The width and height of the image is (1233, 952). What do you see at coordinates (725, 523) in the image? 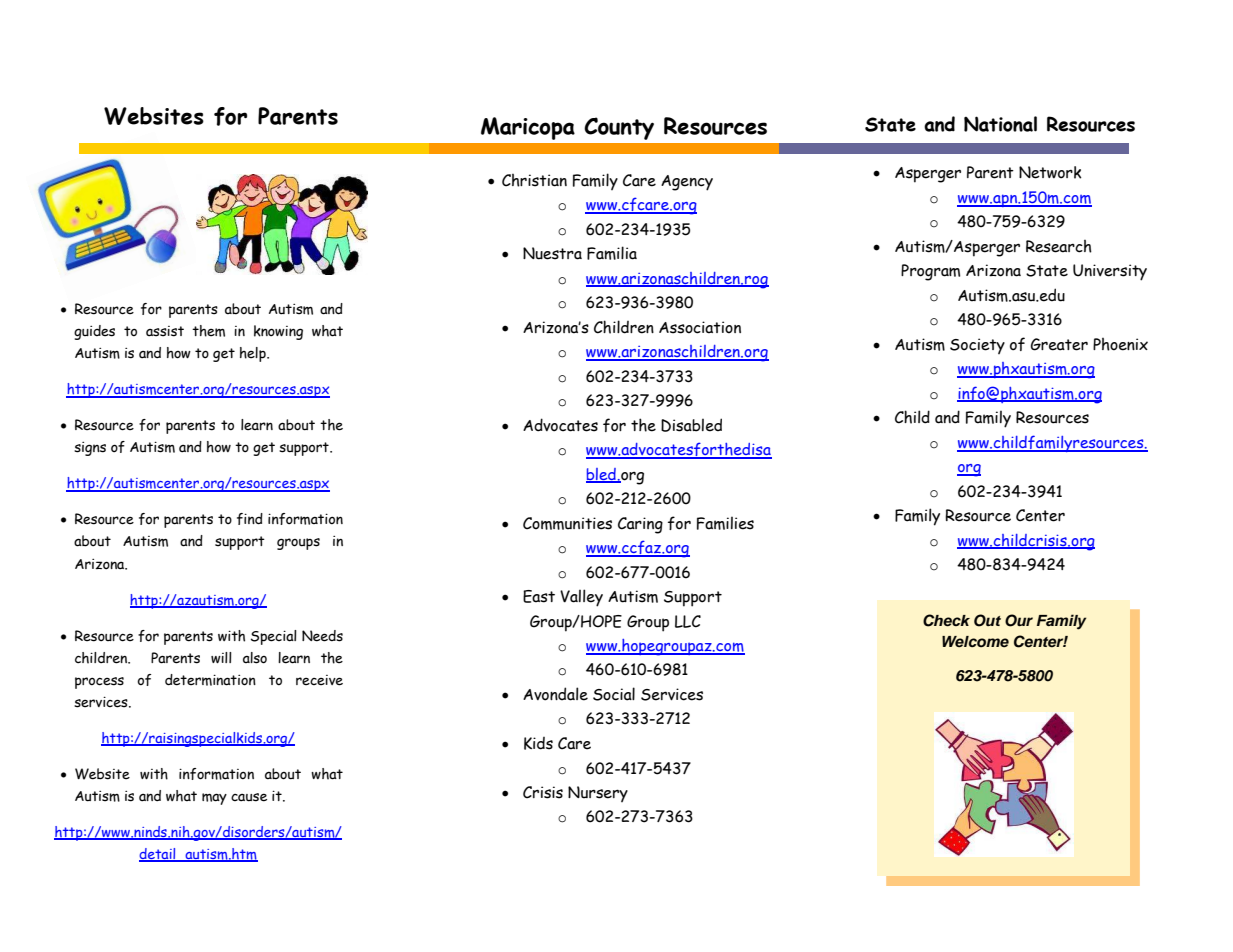
I see `Families` at bounding box center [725, 523].
